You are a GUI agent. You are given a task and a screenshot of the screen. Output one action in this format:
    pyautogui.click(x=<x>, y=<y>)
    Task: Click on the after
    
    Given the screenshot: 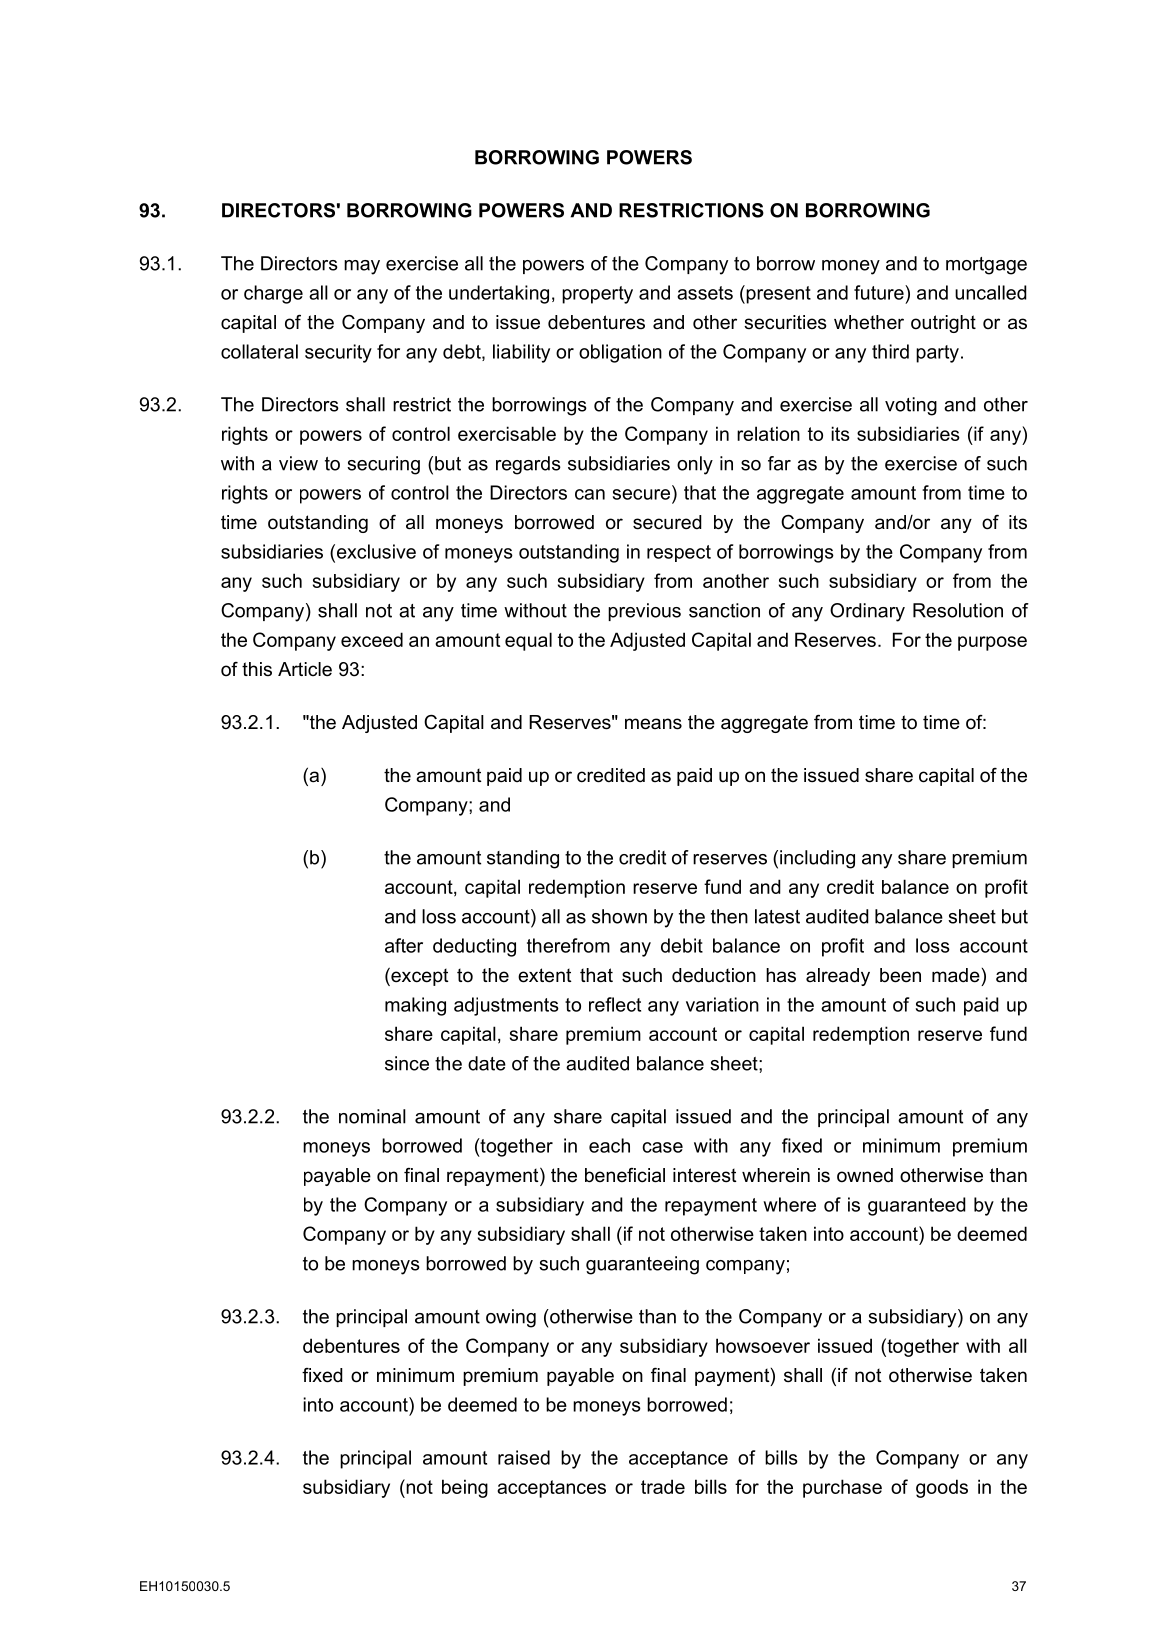 What is the action you would take?
    pyautogui.click(x=404, y=945)
